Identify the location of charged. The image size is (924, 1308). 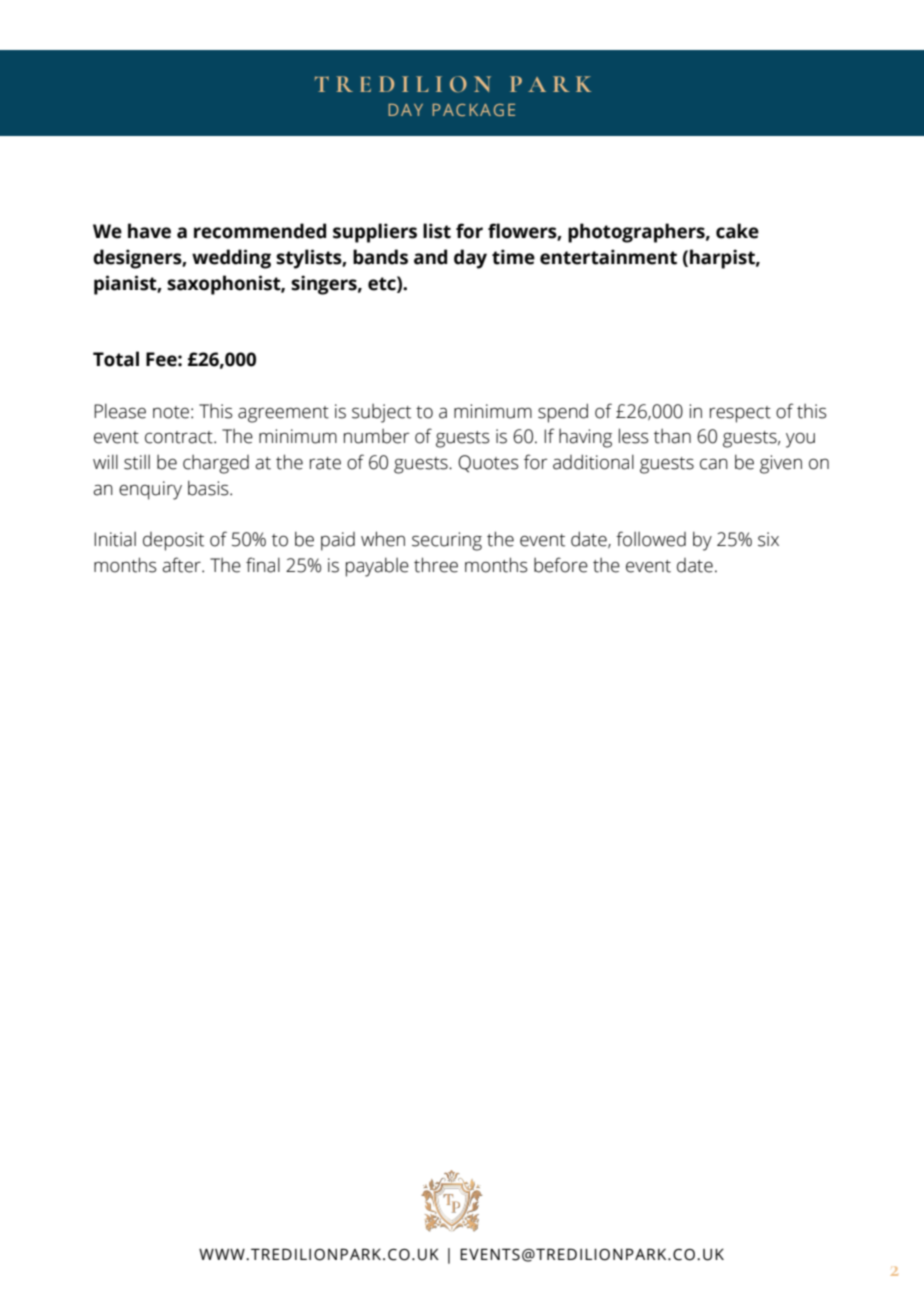
(216, 464).
